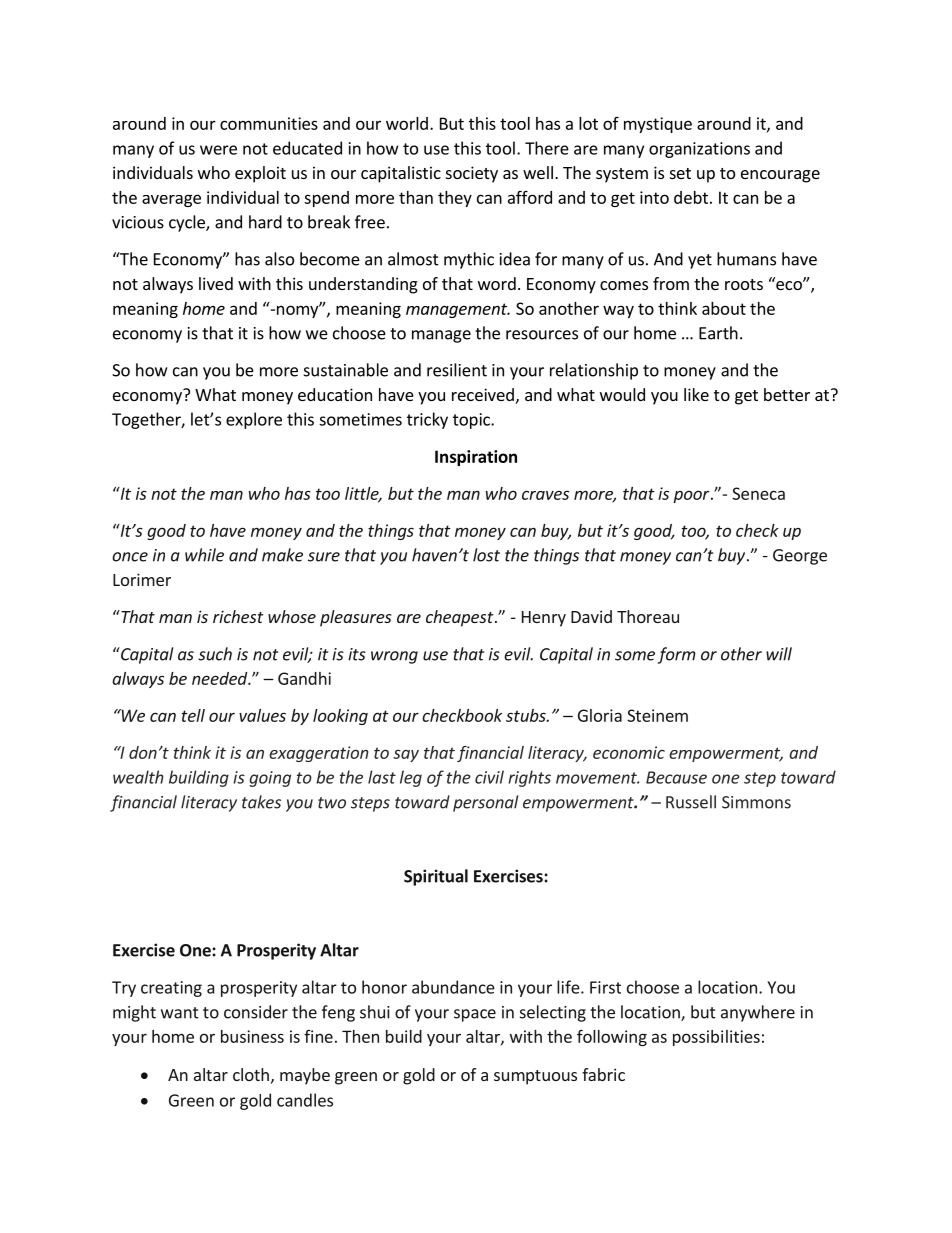 This page has height=1233, width=952. Describe the element at coordinates (472, 174) in the page. I see `society` at that location.
